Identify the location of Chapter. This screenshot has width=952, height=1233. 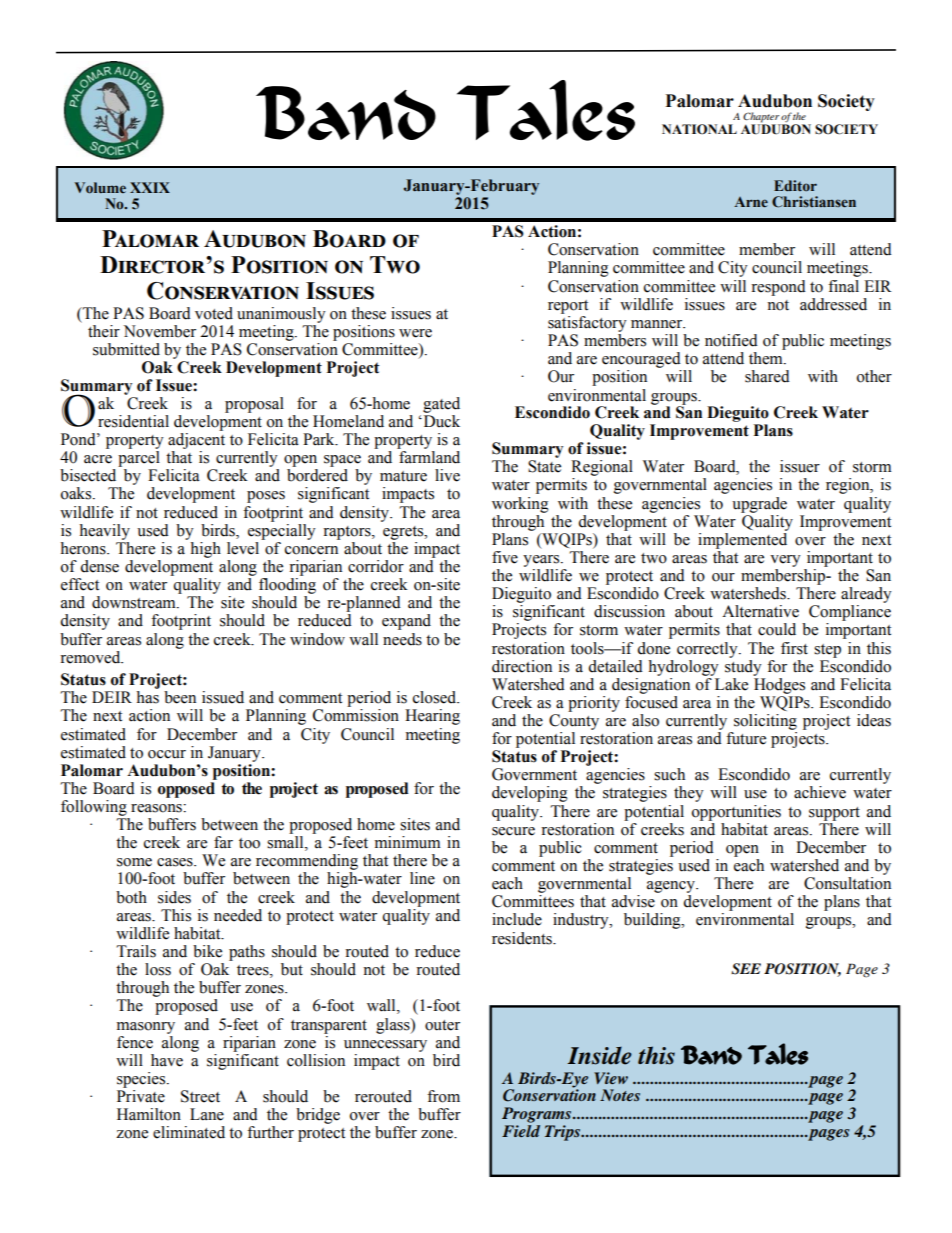
(762, 118).
